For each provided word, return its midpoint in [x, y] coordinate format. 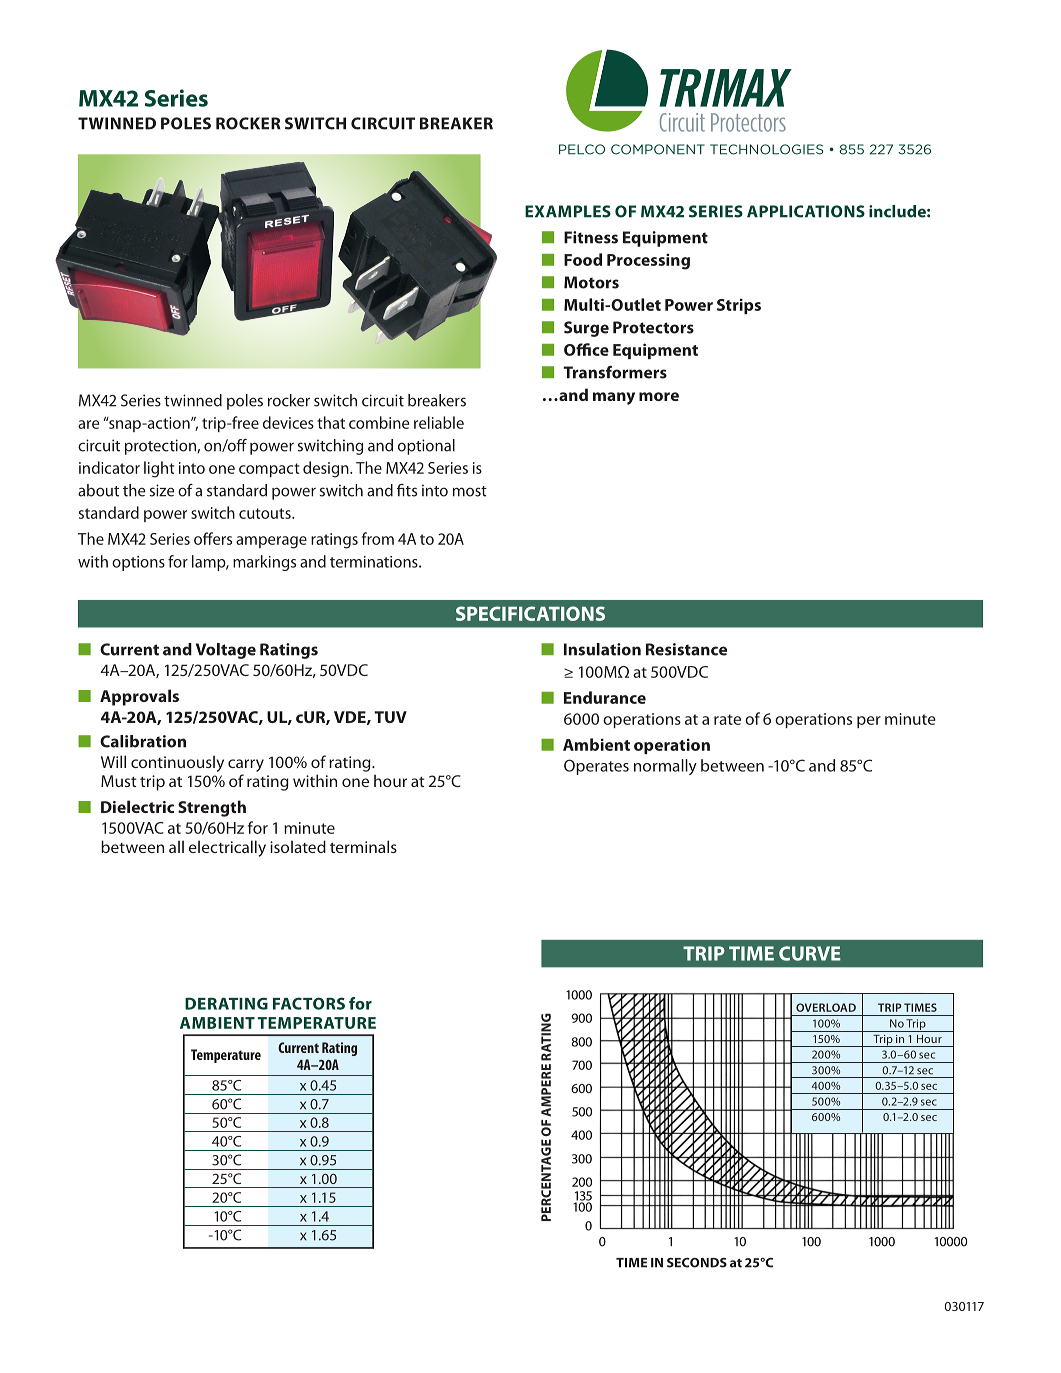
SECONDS [697, 1263]
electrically [227, 848]
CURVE [810, 953]
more [659, 396]
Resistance [686, 649]
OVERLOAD [826, 1007]
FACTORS [309, 1003]
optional [426, 447]
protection [161, 447]
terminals [363, 846]
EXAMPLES [568, 211]
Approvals [139, 697]
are [88, 424]
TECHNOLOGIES [766, 149]
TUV [390, 717]
